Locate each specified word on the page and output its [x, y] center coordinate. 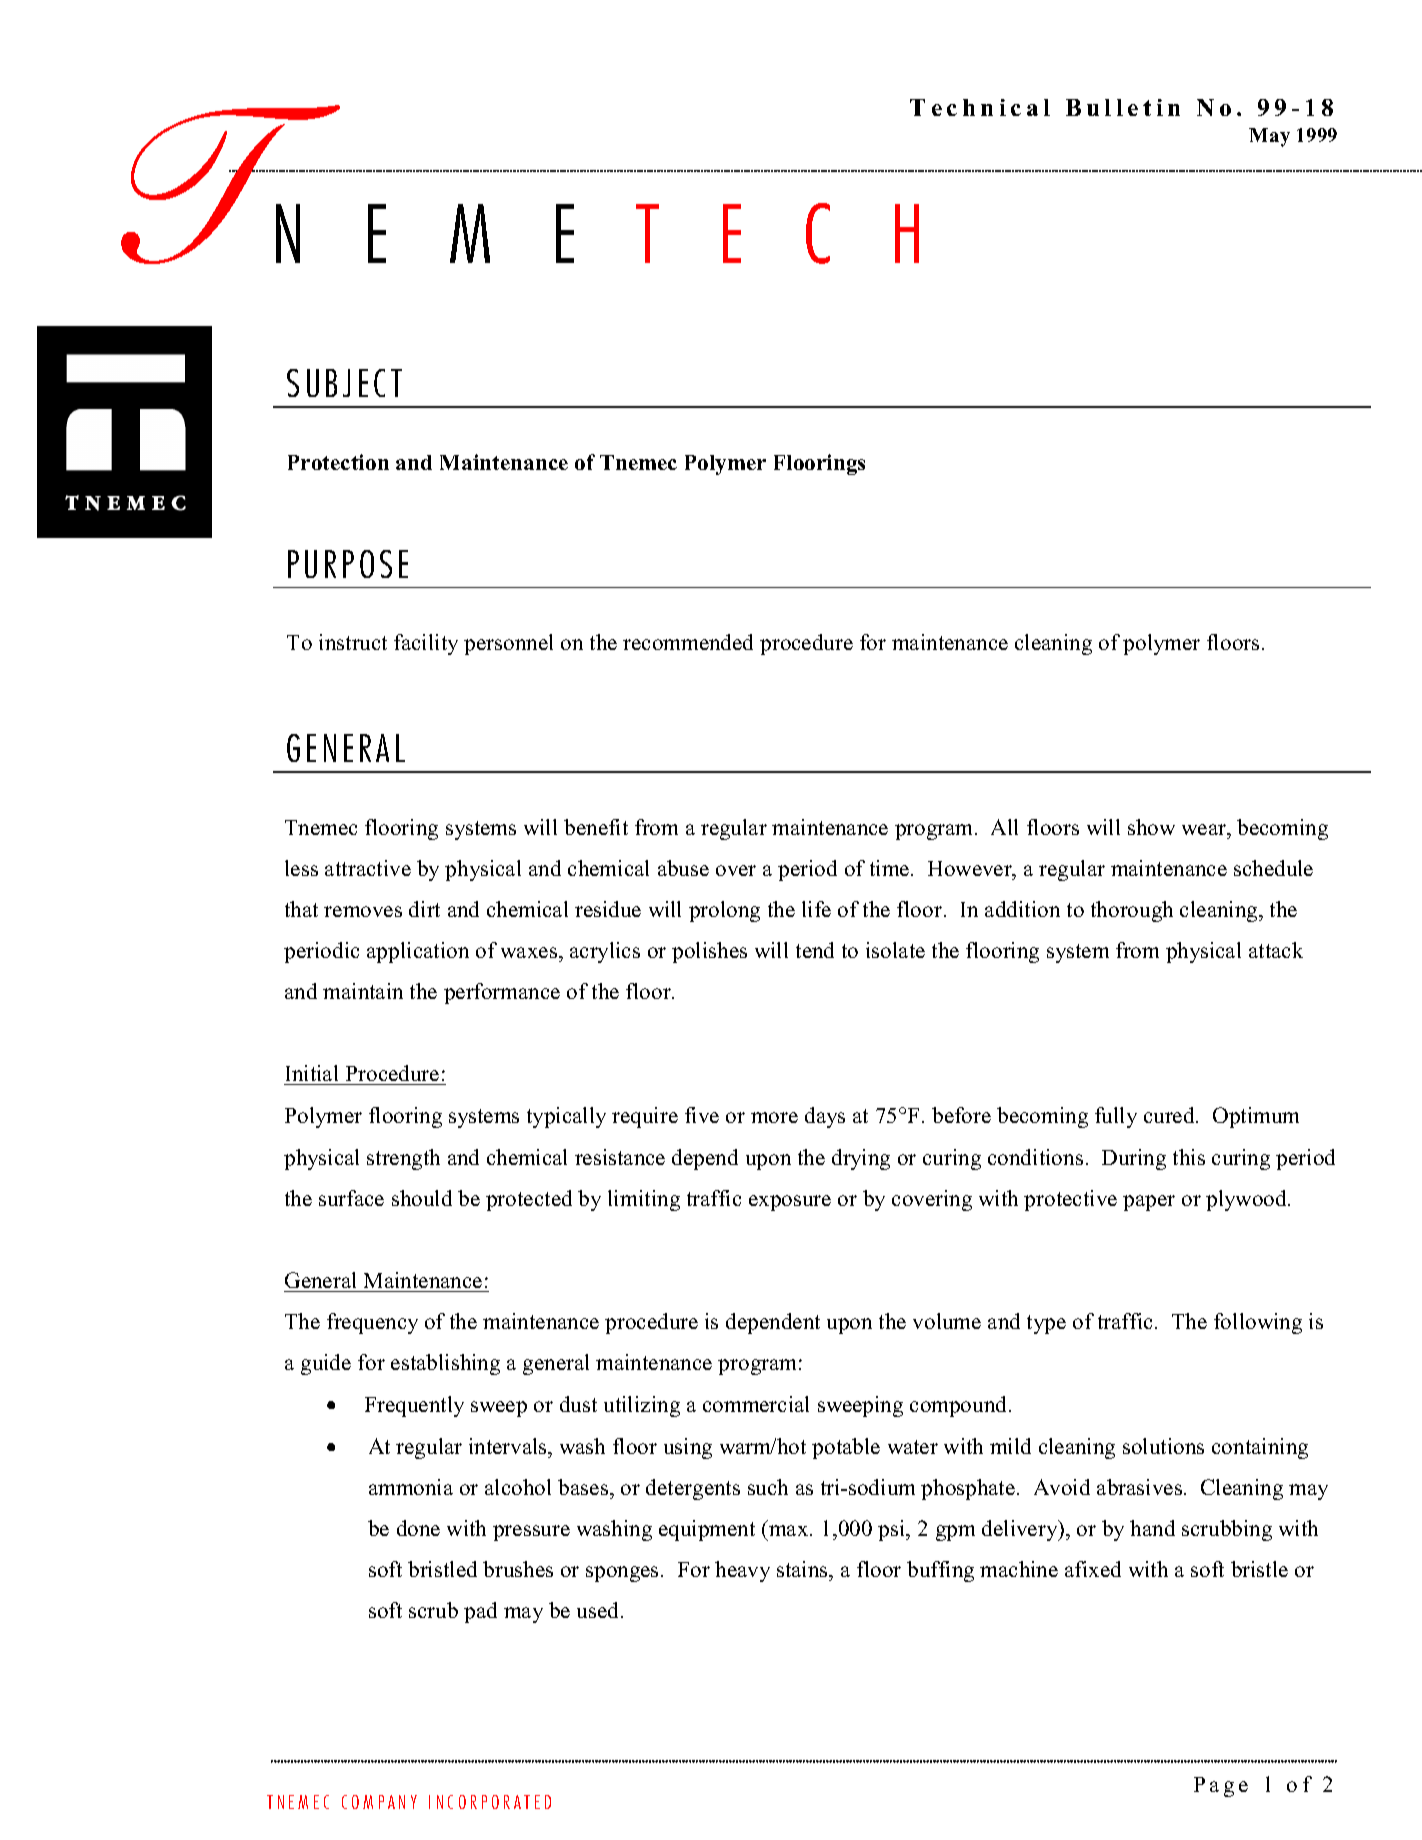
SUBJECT [344, 383]
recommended [688, 642]
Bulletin [1123, 107]
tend [815, 950]
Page [1221, 1787]
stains [803, 1571]
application [418, 952]
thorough [1132, 911]
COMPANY [379, 1802]
